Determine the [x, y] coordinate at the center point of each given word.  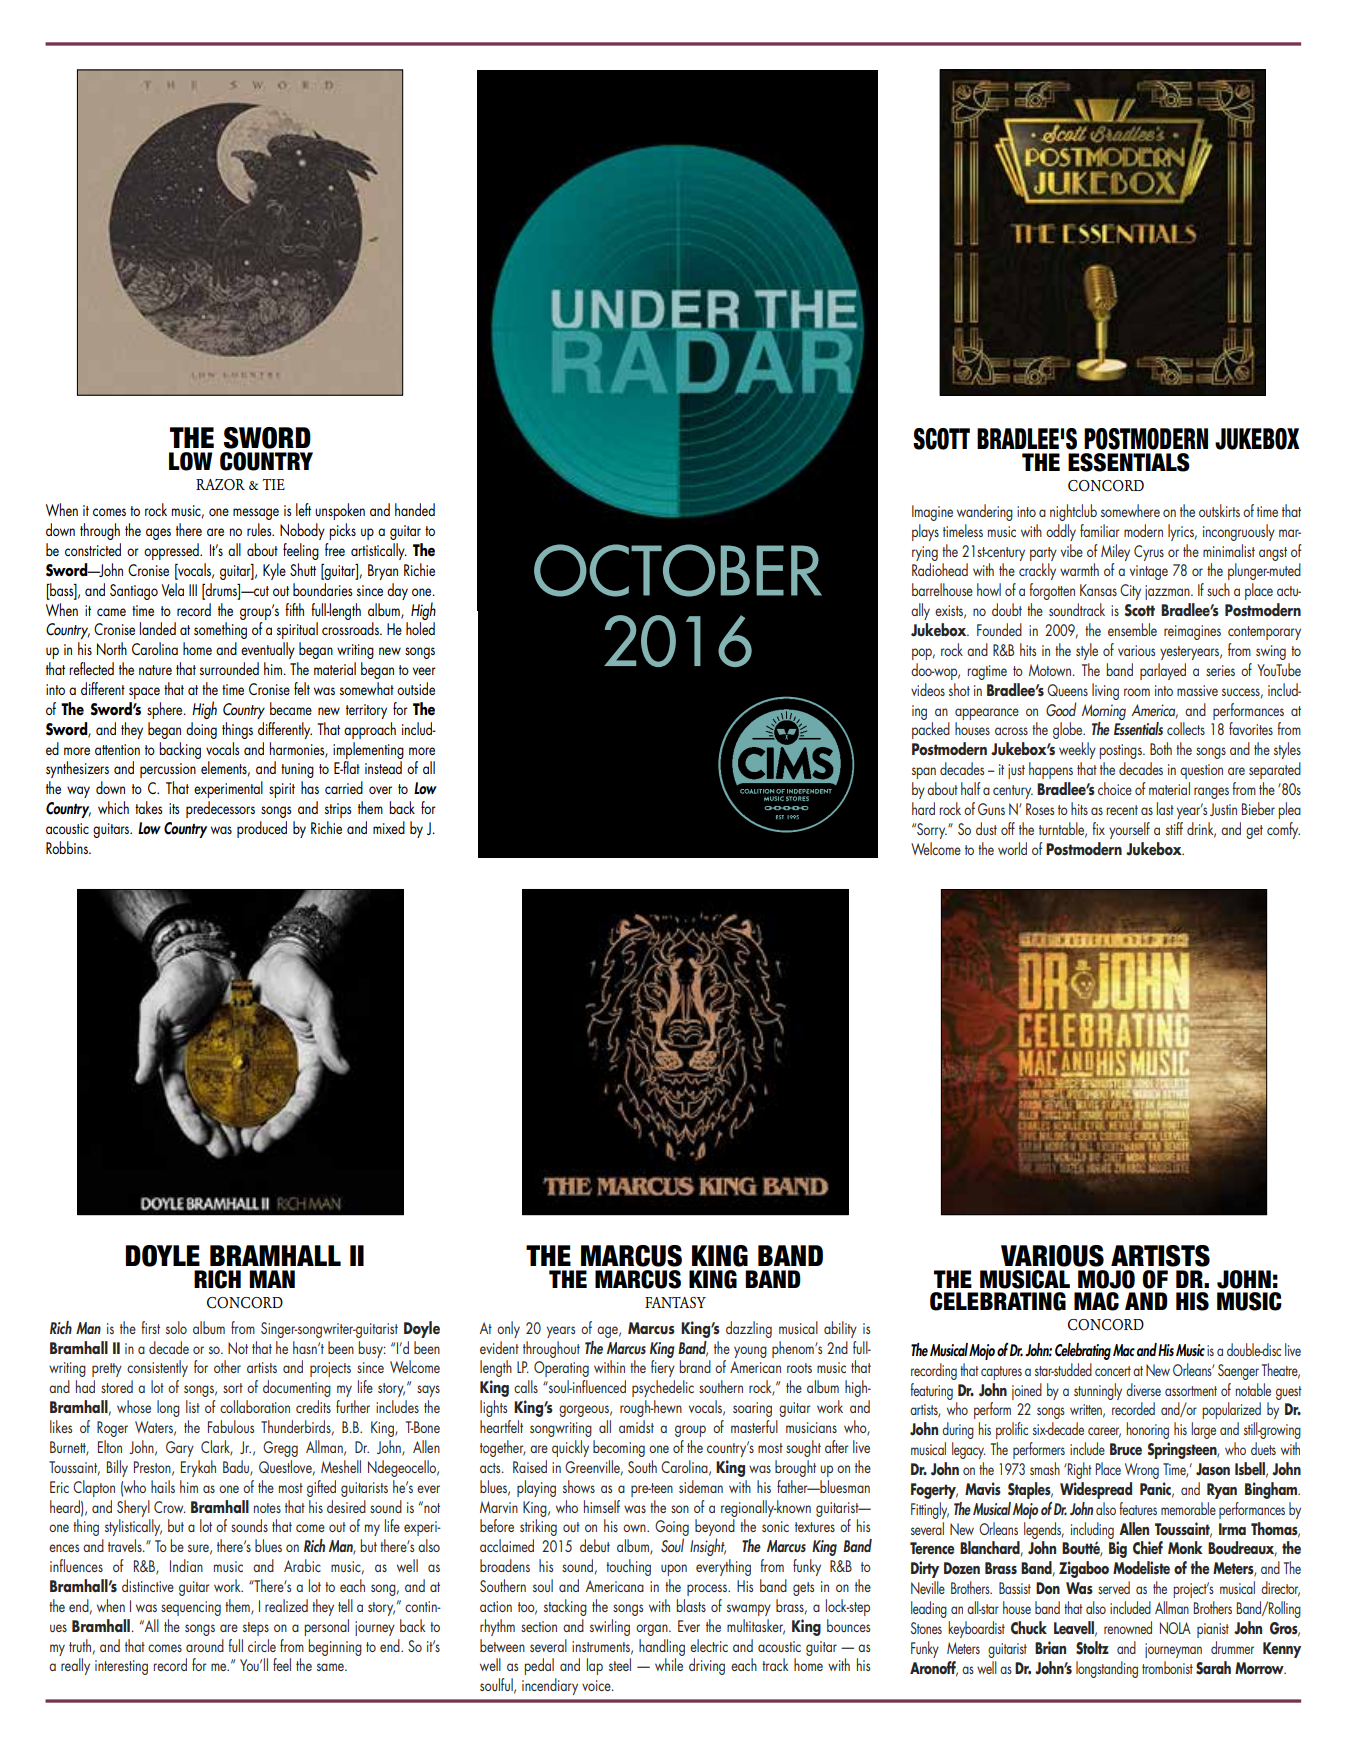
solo [176, 1327]
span [924, 773]
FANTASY [675, 1303]
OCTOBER [678, 570]
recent [1122, 810]
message [256, 514]
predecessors [220, 809]
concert [1113, 1371]
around [205, 1645]
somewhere [1130, 510]
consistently [157, 1368]
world [1012, 848]
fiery [663, 1368]
